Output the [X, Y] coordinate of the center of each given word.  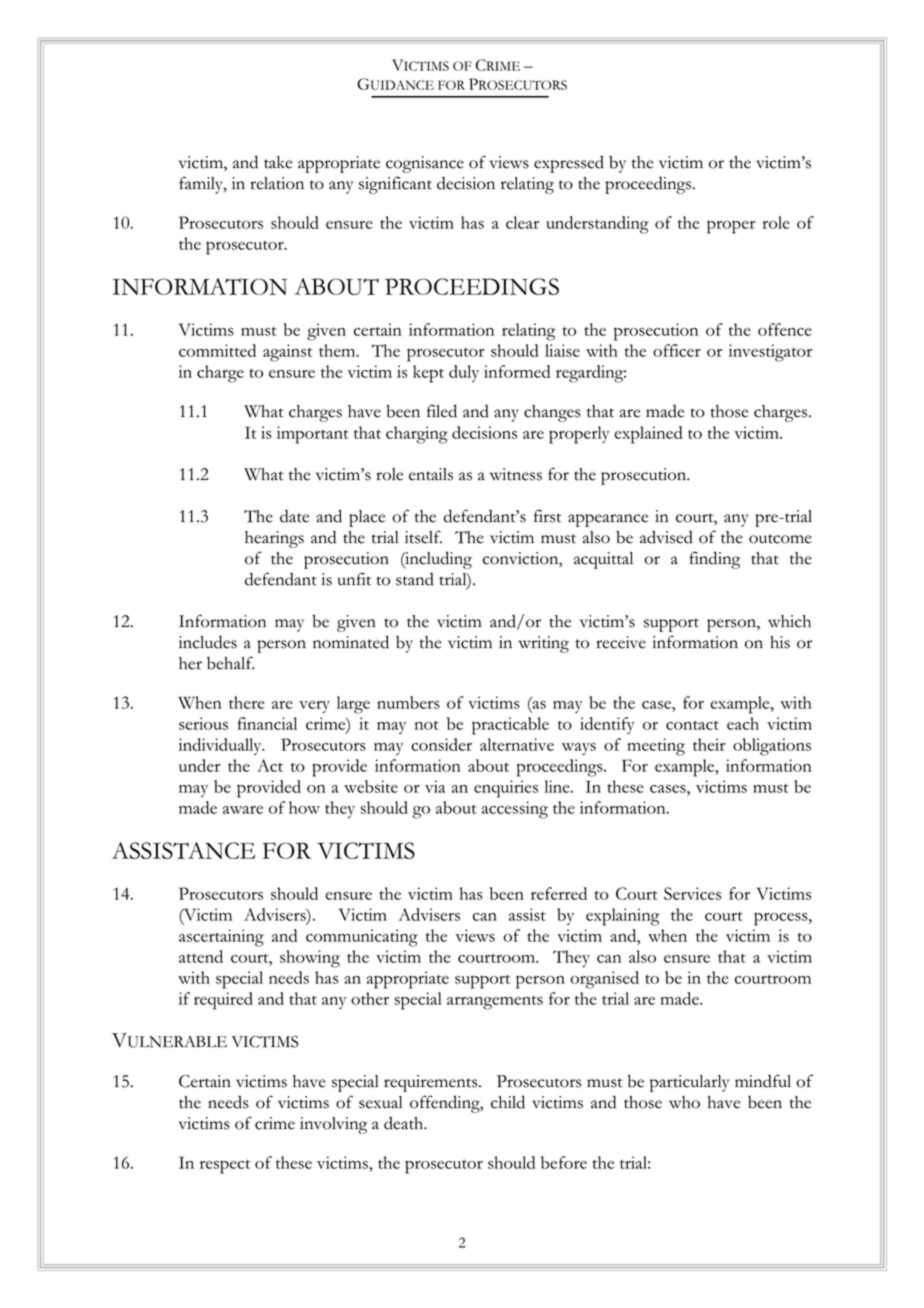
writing [543, 644]
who [684, 1102]
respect [225, 1167]
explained [648, 435]
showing [310, 959]
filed [442, 411]
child [508, 1102]
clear [522, 222]
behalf [230, 663]
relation [277, 183]
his [780, 642]
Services [692, 893]
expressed [569, 164]
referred [559, 893]
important [313, 435]
